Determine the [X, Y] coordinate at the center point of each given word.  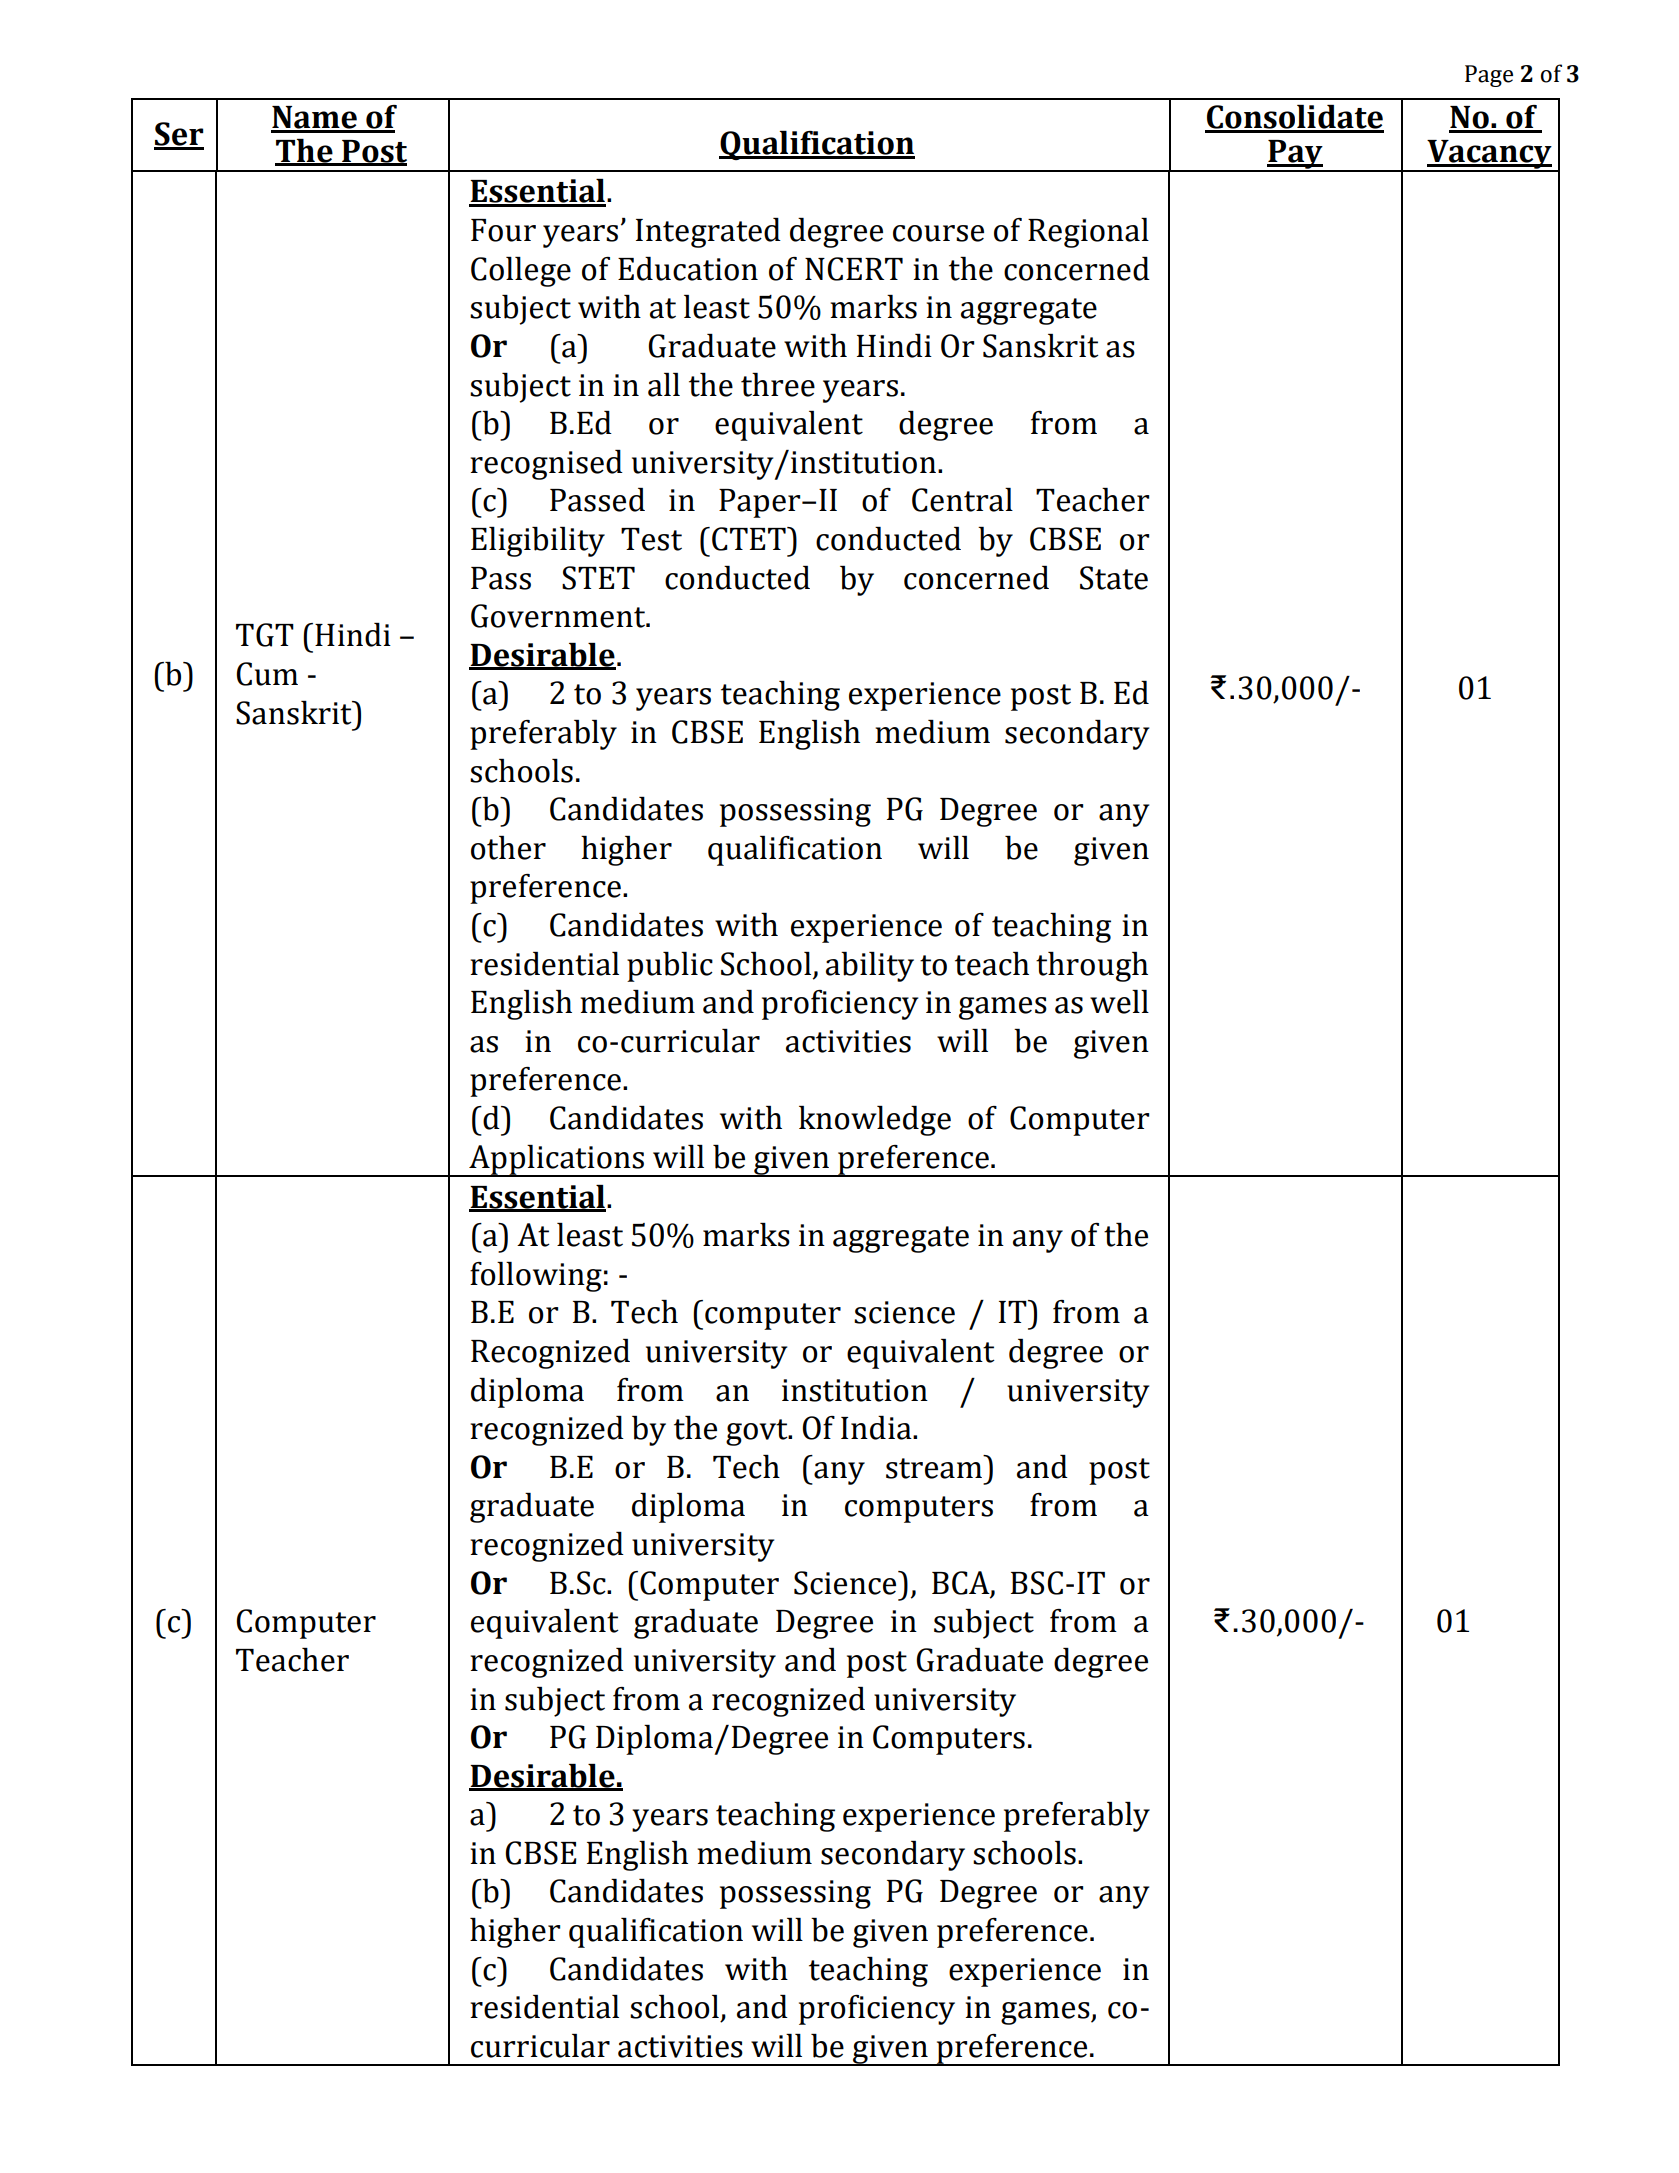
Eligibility [538, 542]
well [1119, 1002]
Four [503, 230]
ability [870, 967]
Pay [1295, 156]
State [1114, 578]
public [670, 967]
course [938, 233]
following [536, 1277]
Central [962, 500]
